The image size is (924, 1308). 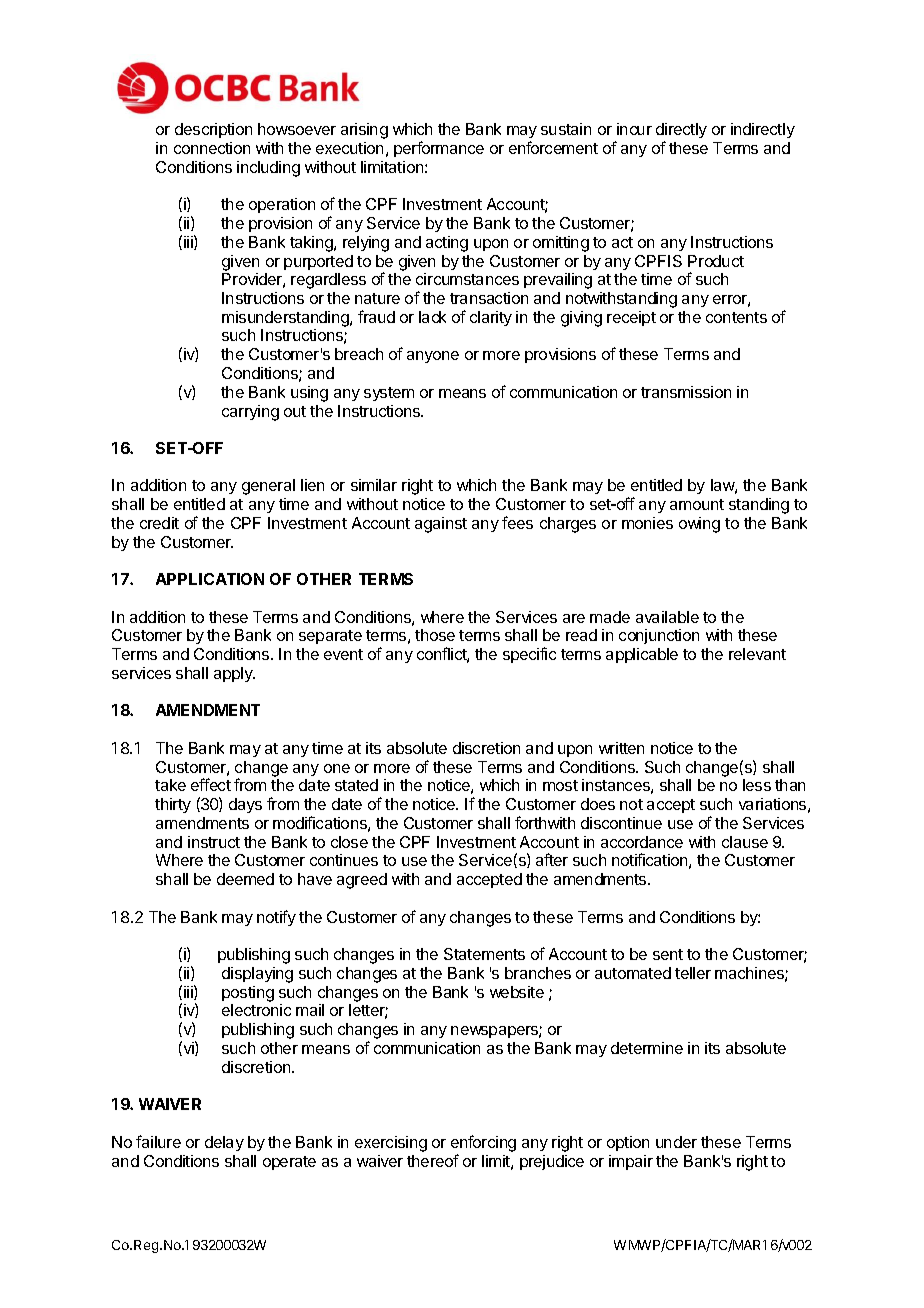 What do you see at coordinates (483, 1145) in the document?
I see `enforcing` at bounding box center [483, 1145].
